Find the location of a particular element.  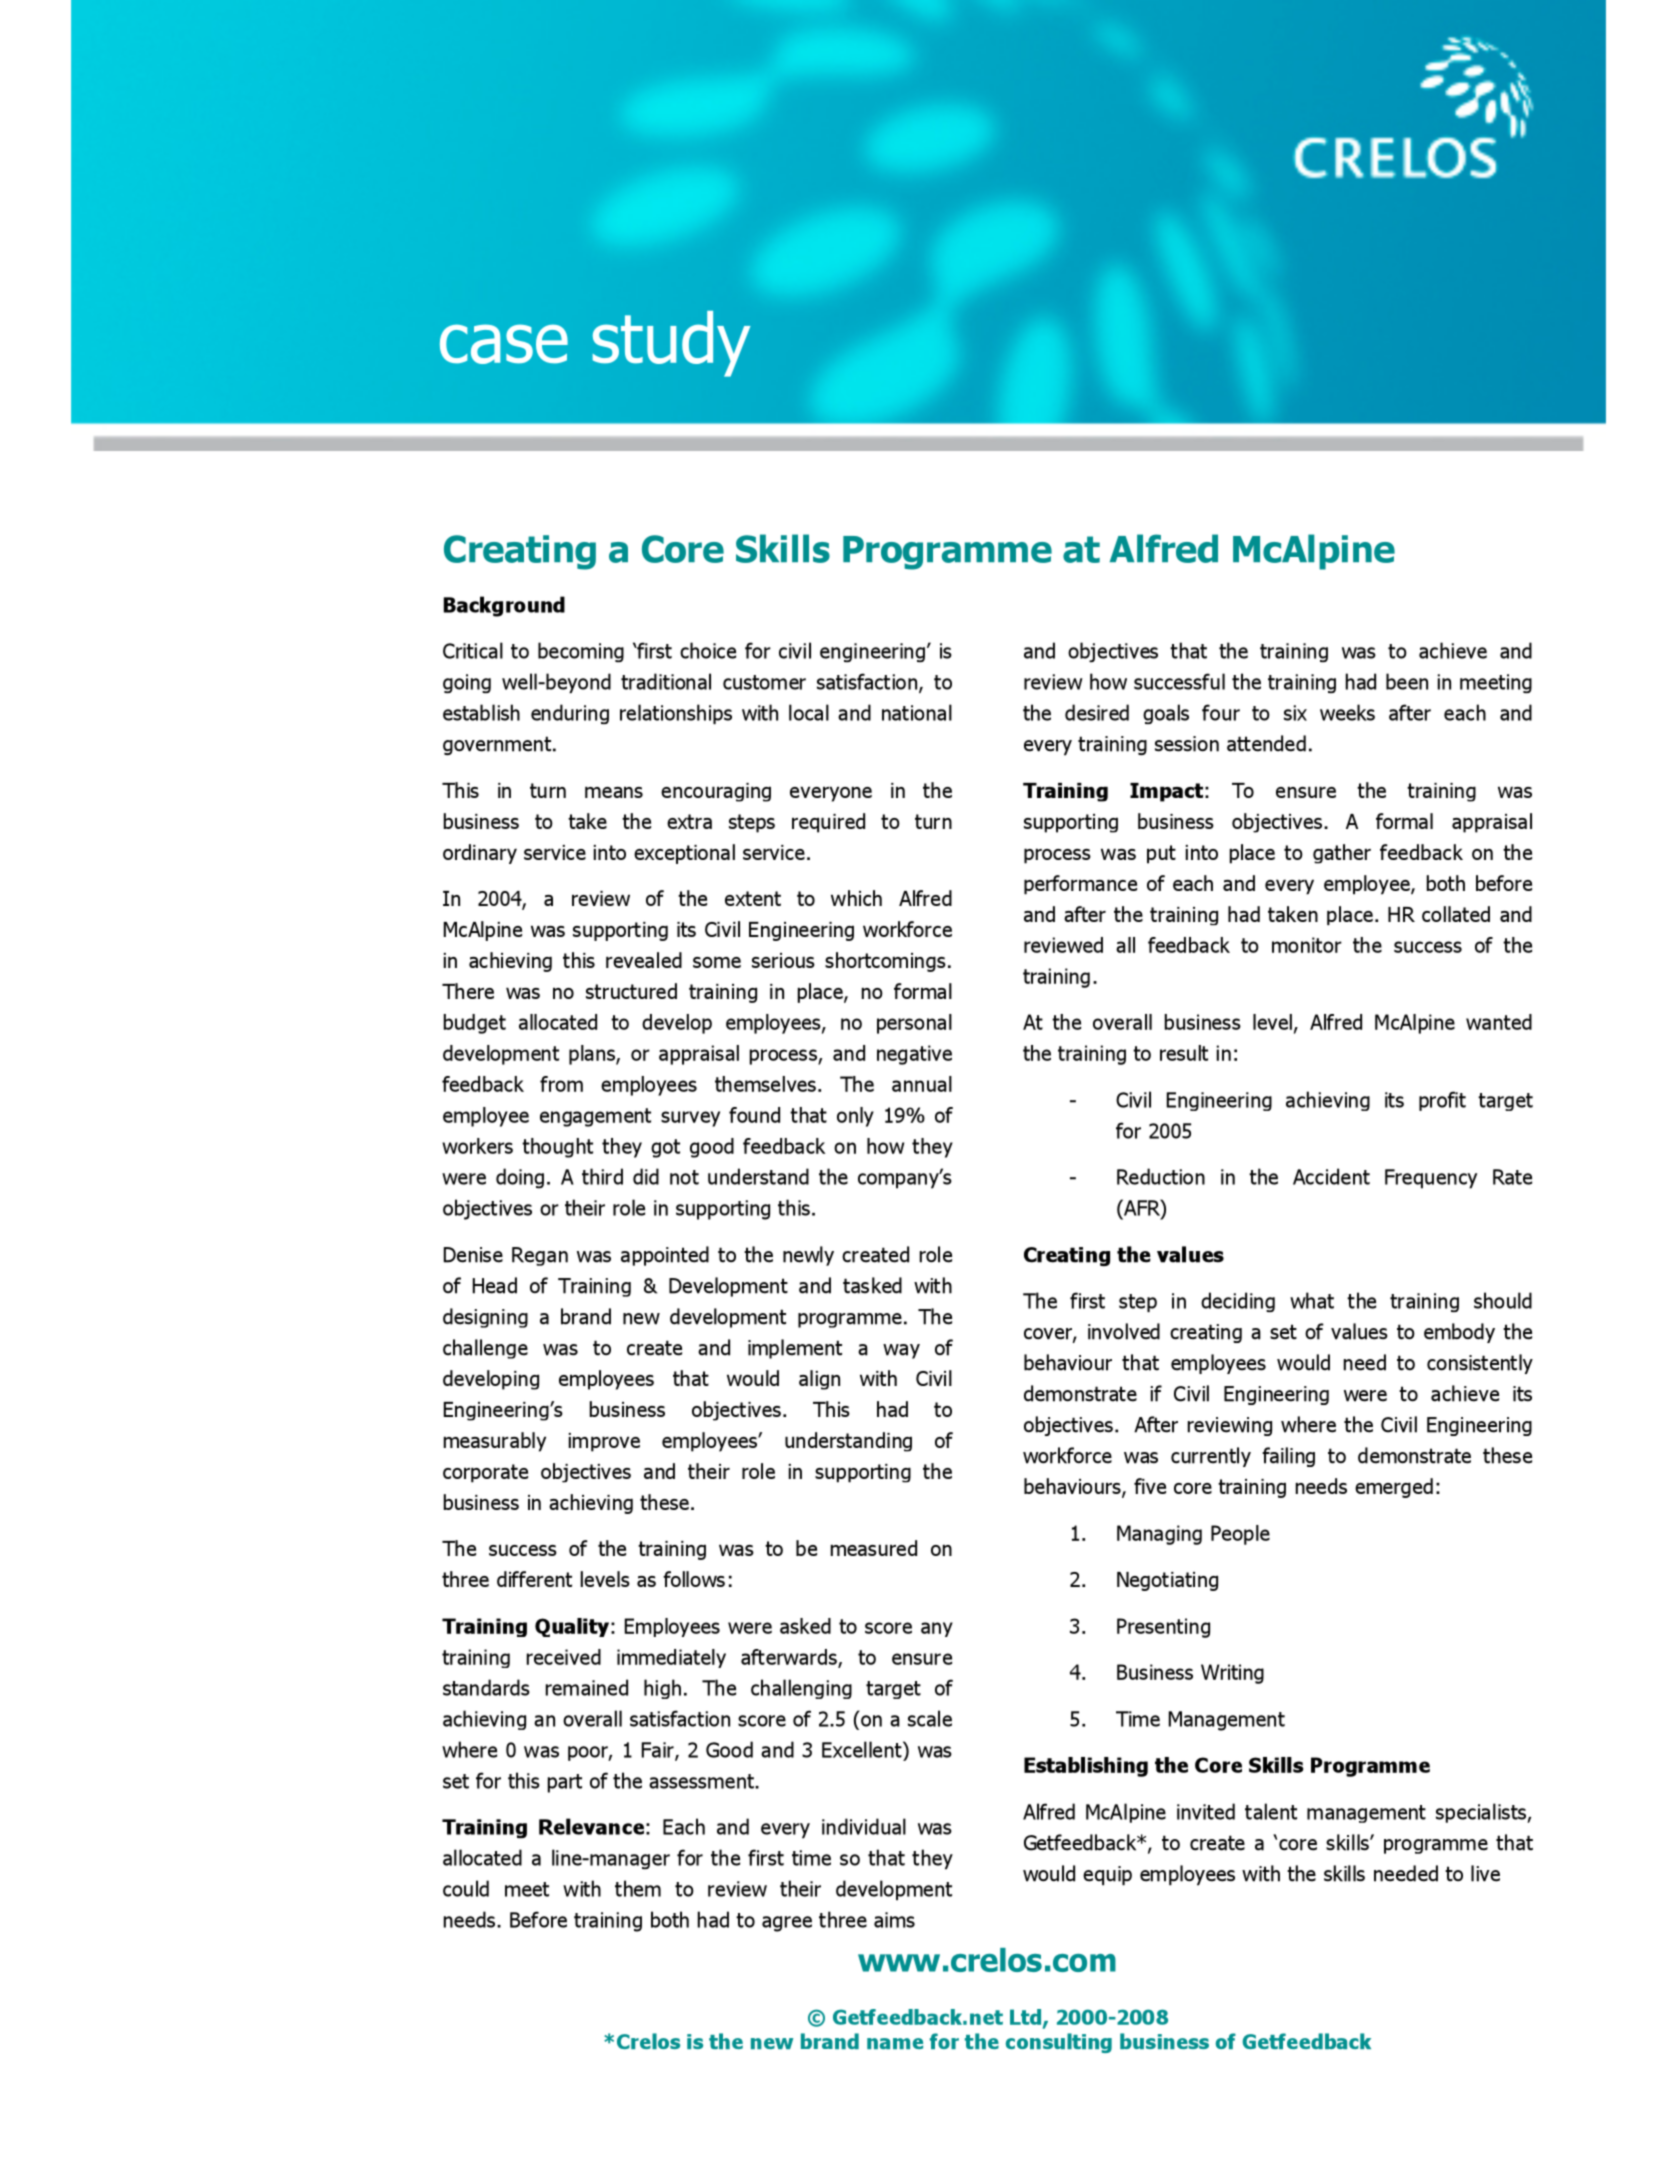

designing is located at coordinates (485, 1318).
